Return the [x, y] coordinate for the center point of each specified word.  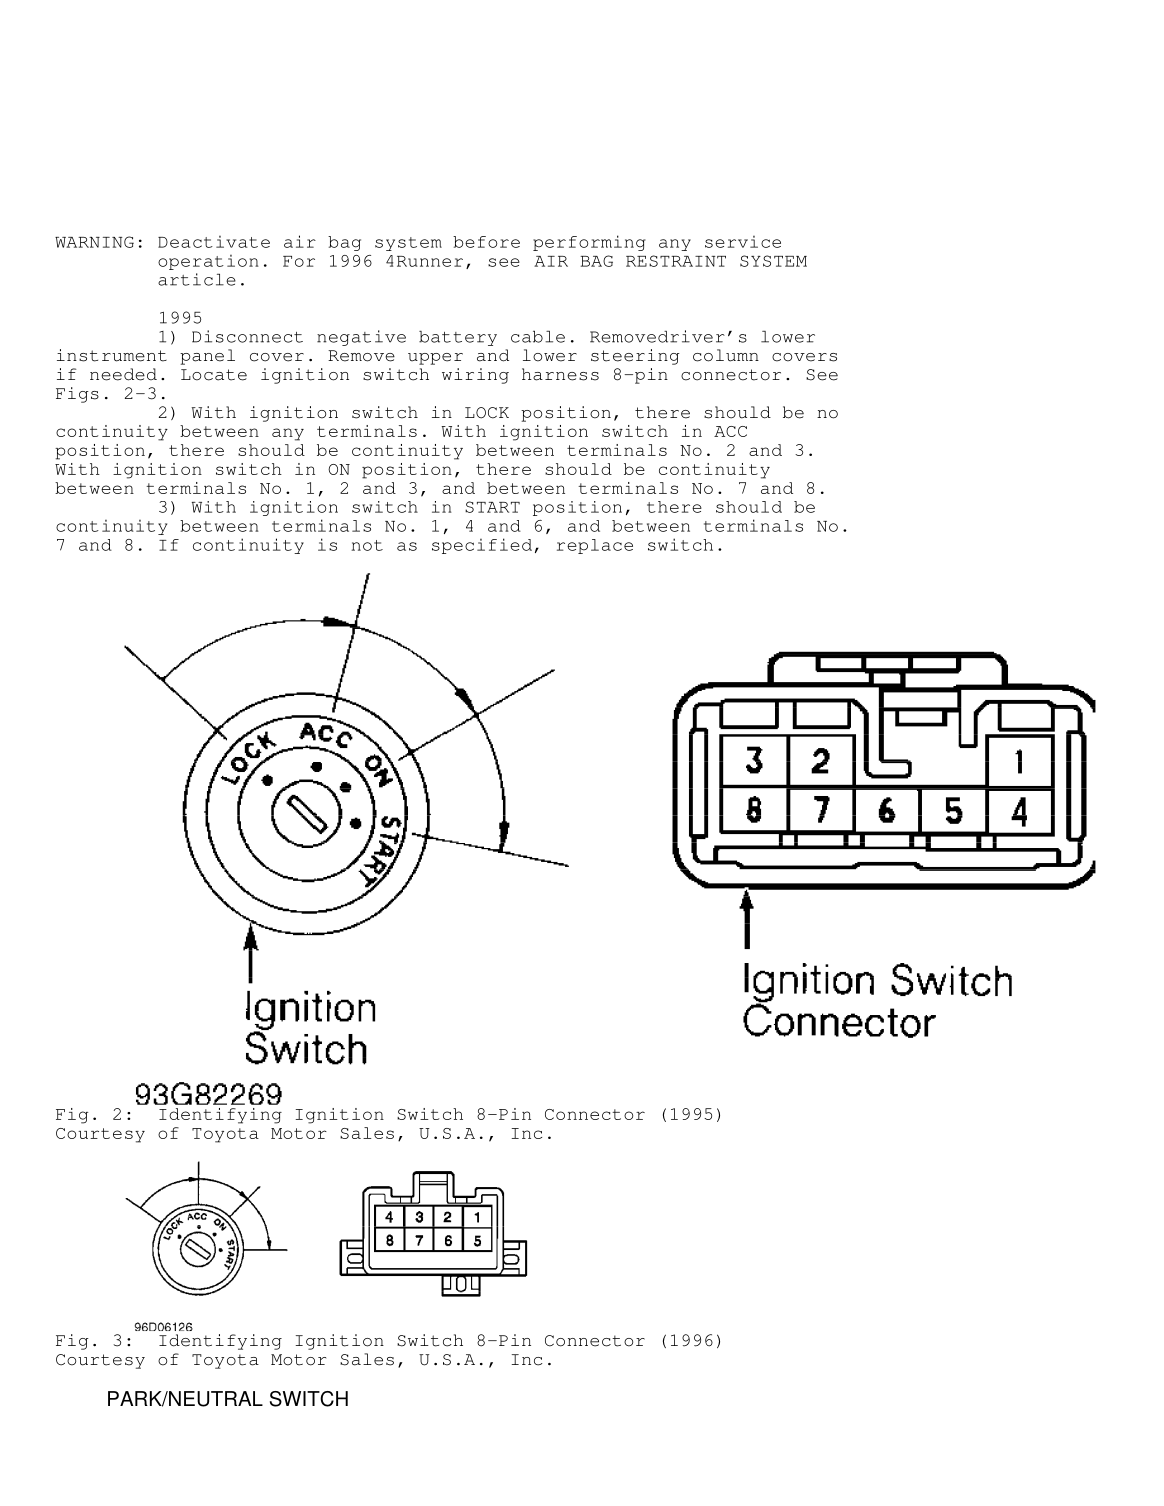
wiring [475, 376]
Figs [77, 395]
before [486, 242]
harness [560, 374]
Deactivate [214, 242]
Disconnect [247, 336]
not [367, 545]
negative [361, 338]
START [492, 507]
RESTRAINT [676, 261]
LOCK [487, 413]
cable [538, 337]
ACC [730, 431]
